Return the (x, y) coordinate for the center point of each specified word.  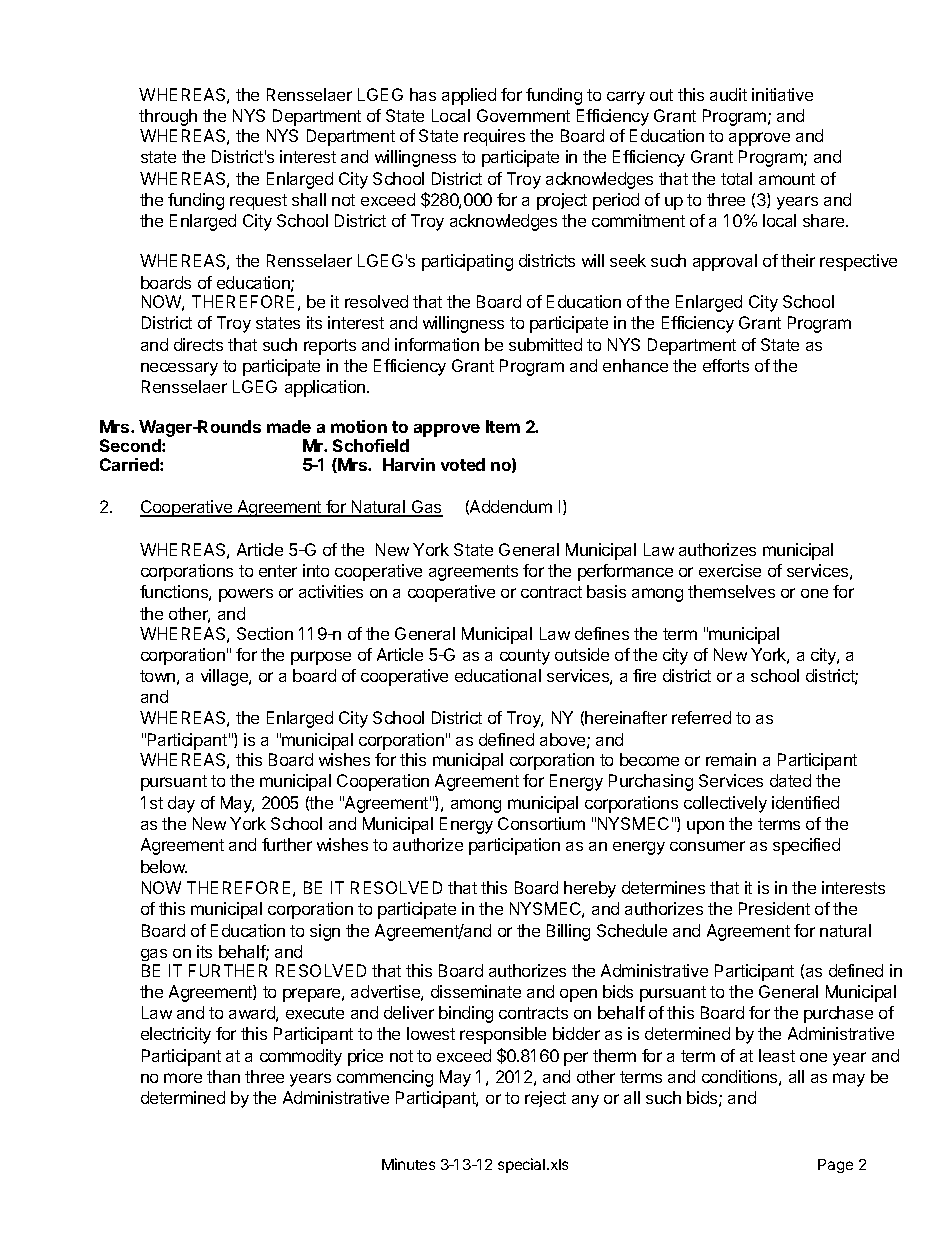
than (223, 1076)
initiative (782, 94)
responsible (503, 1035)
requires (494, 137)
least (777, 1055)
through (168, 117)
